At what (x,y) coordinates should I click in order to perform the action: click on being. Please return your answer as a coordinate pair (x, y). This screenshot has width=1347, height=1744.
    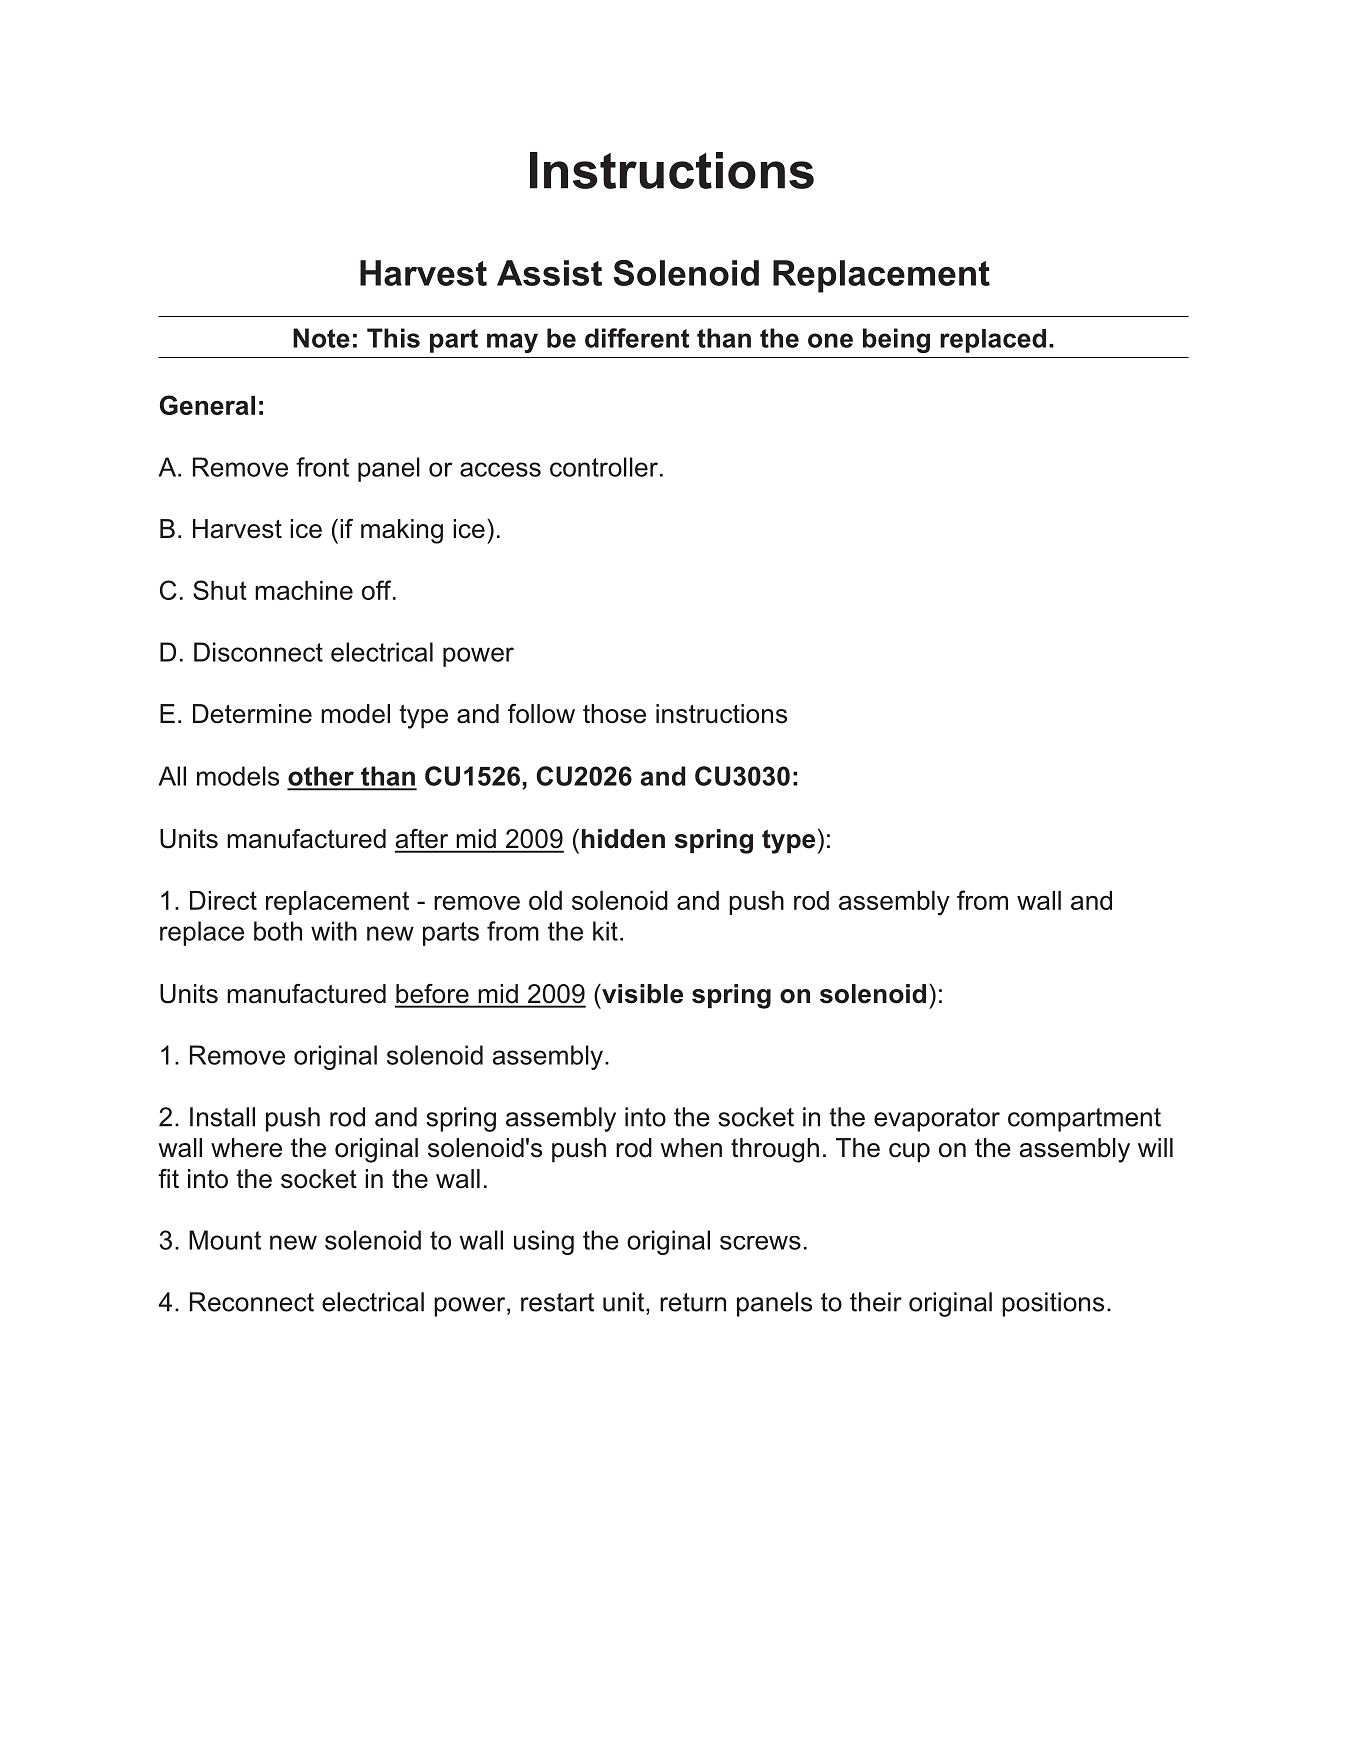
    Looking at the image, I should click on (896, 340).
